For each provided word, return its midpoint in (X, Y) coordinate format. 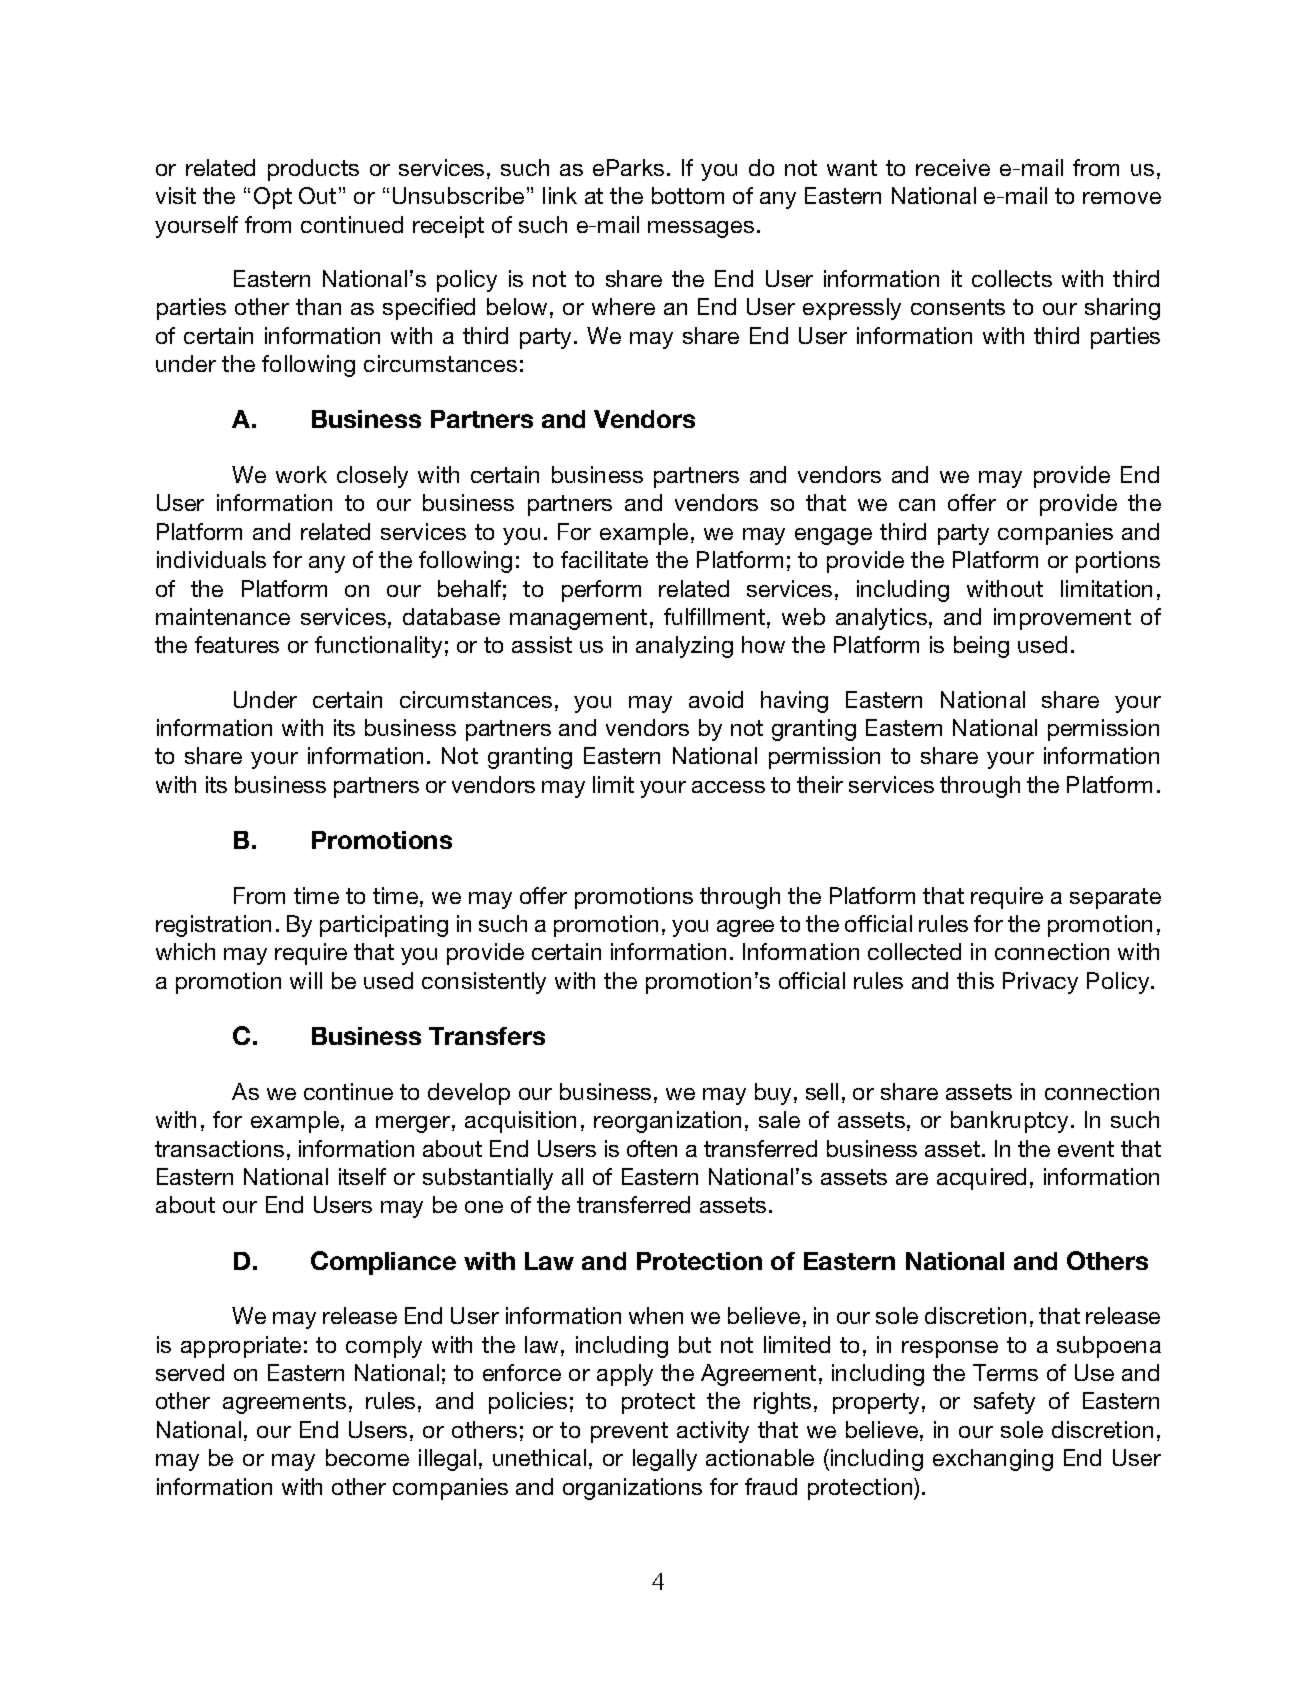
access (728, 787)
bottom (688, 195)
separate (1115, 898)
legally (665, 1460)
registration (213, 926)
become (367, 1457)
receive (953, 167)
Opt (273, 198)
